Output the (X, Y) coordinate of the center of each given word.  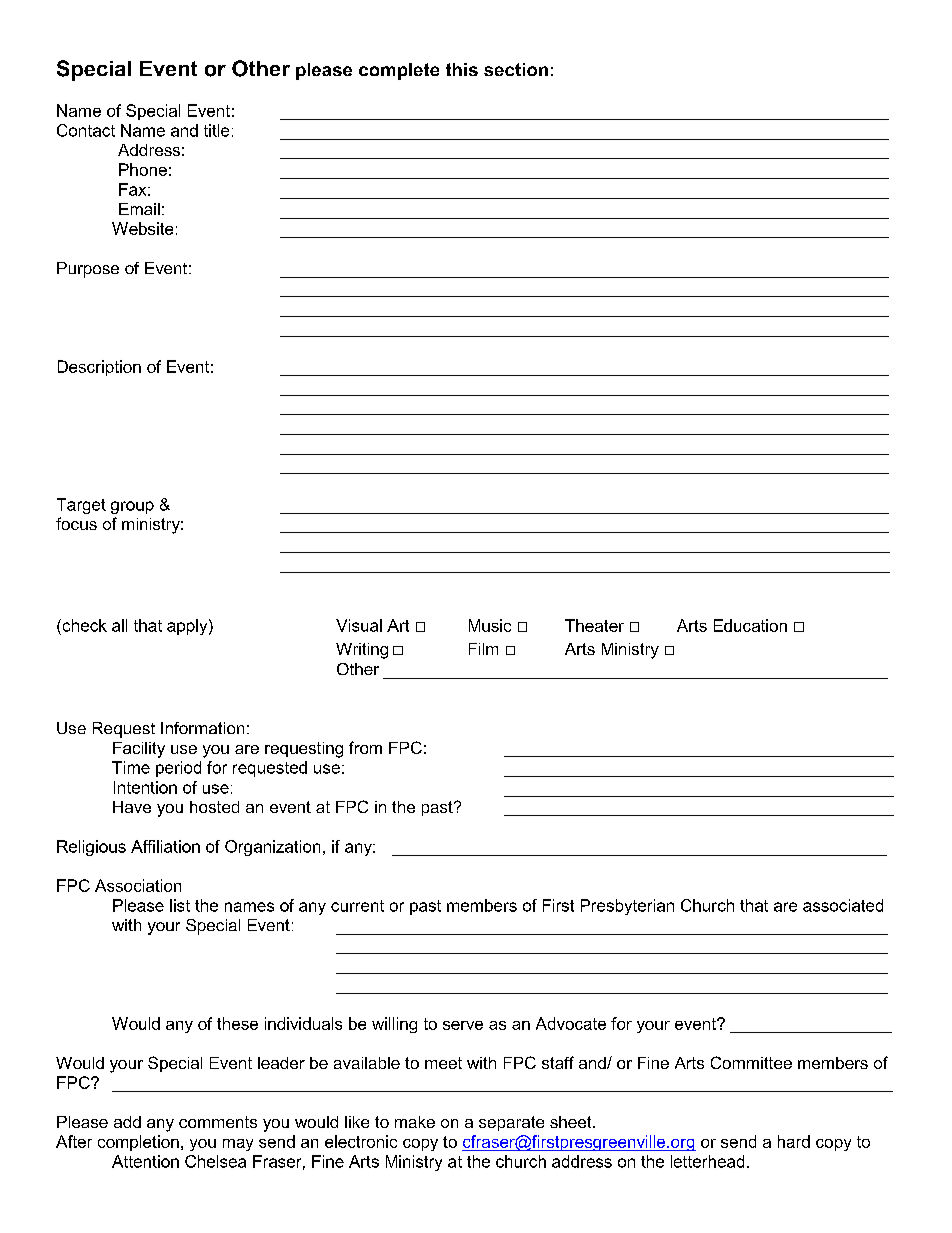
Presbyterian (627, 907)
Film (483, 649)
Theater (594, 625)
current (357, 906)
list (180, 905)
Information (202, 728)
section (516, 69)
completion (138, 1143)
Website (142, 228)
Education (750, 625)
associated (843, 905)
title (216, 130)
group (132, 507)
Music (490, 625)
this (462, 69)
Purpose (88, 270)
